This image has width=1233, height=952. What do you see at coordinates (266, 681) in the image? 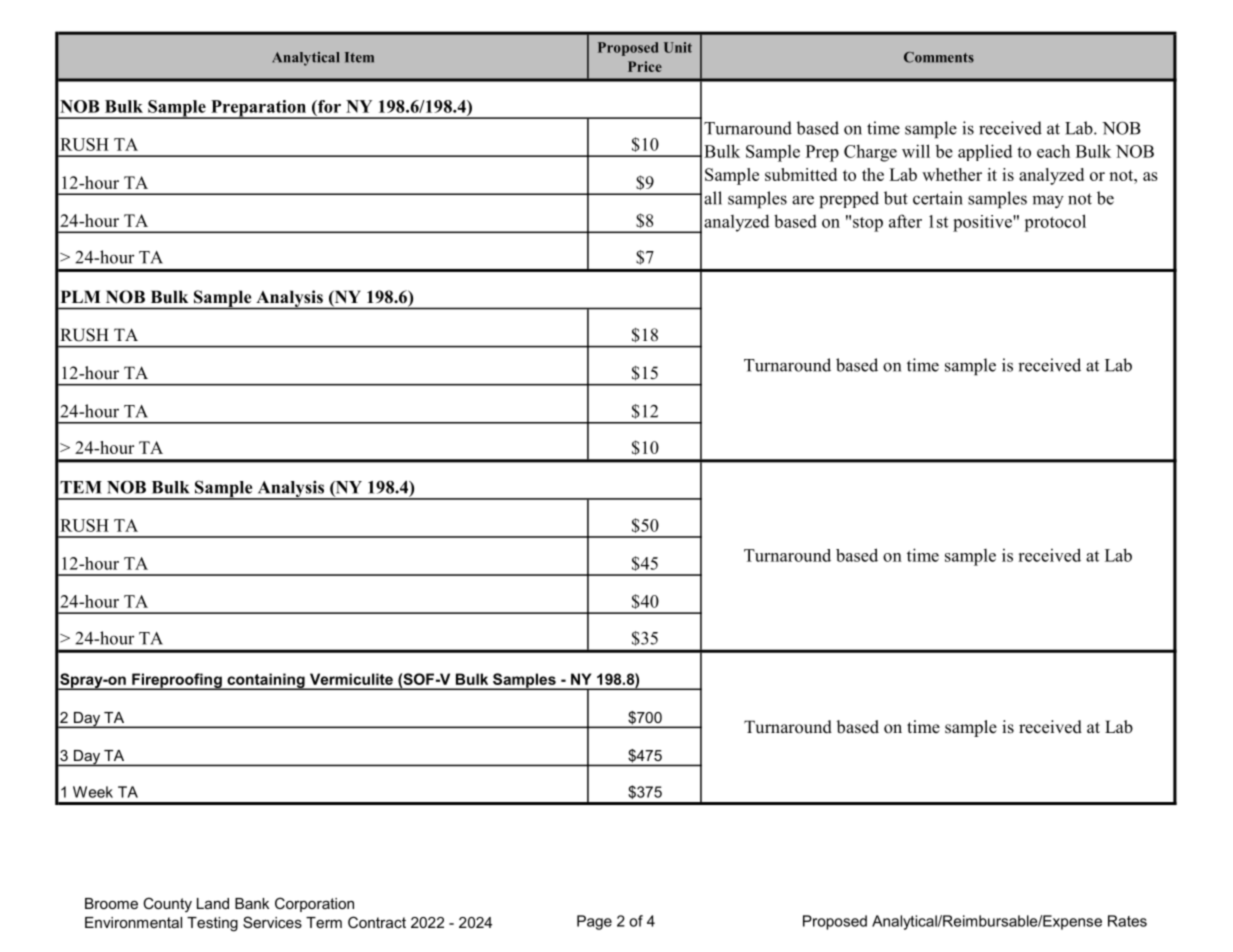
I see `containing` at bounding box center [266, 681].
